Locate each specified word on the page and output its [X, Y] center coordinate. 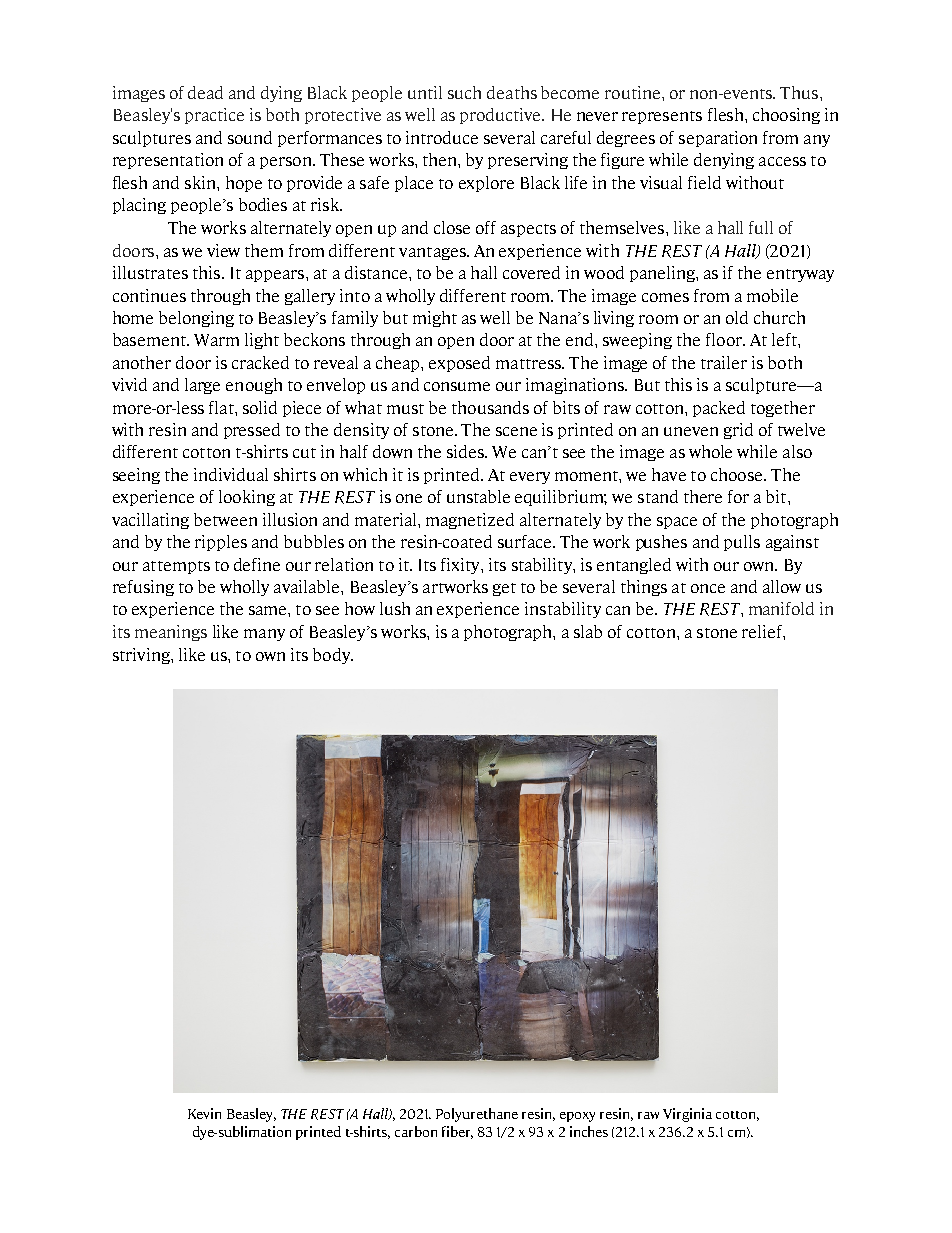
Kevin [204, 1113]
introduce [442, 137]
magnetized [470, 521]
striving [142, 656]
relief [763, 631]
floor [725, 339]
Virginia [687, 1115]
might [435, 319]
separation [718, 139]
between [225, 519]
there [703, 496]
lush [395, 608]
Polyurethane [477, 1115]
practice [214, 116]
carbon [416, 1131]
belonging [196, 319]
